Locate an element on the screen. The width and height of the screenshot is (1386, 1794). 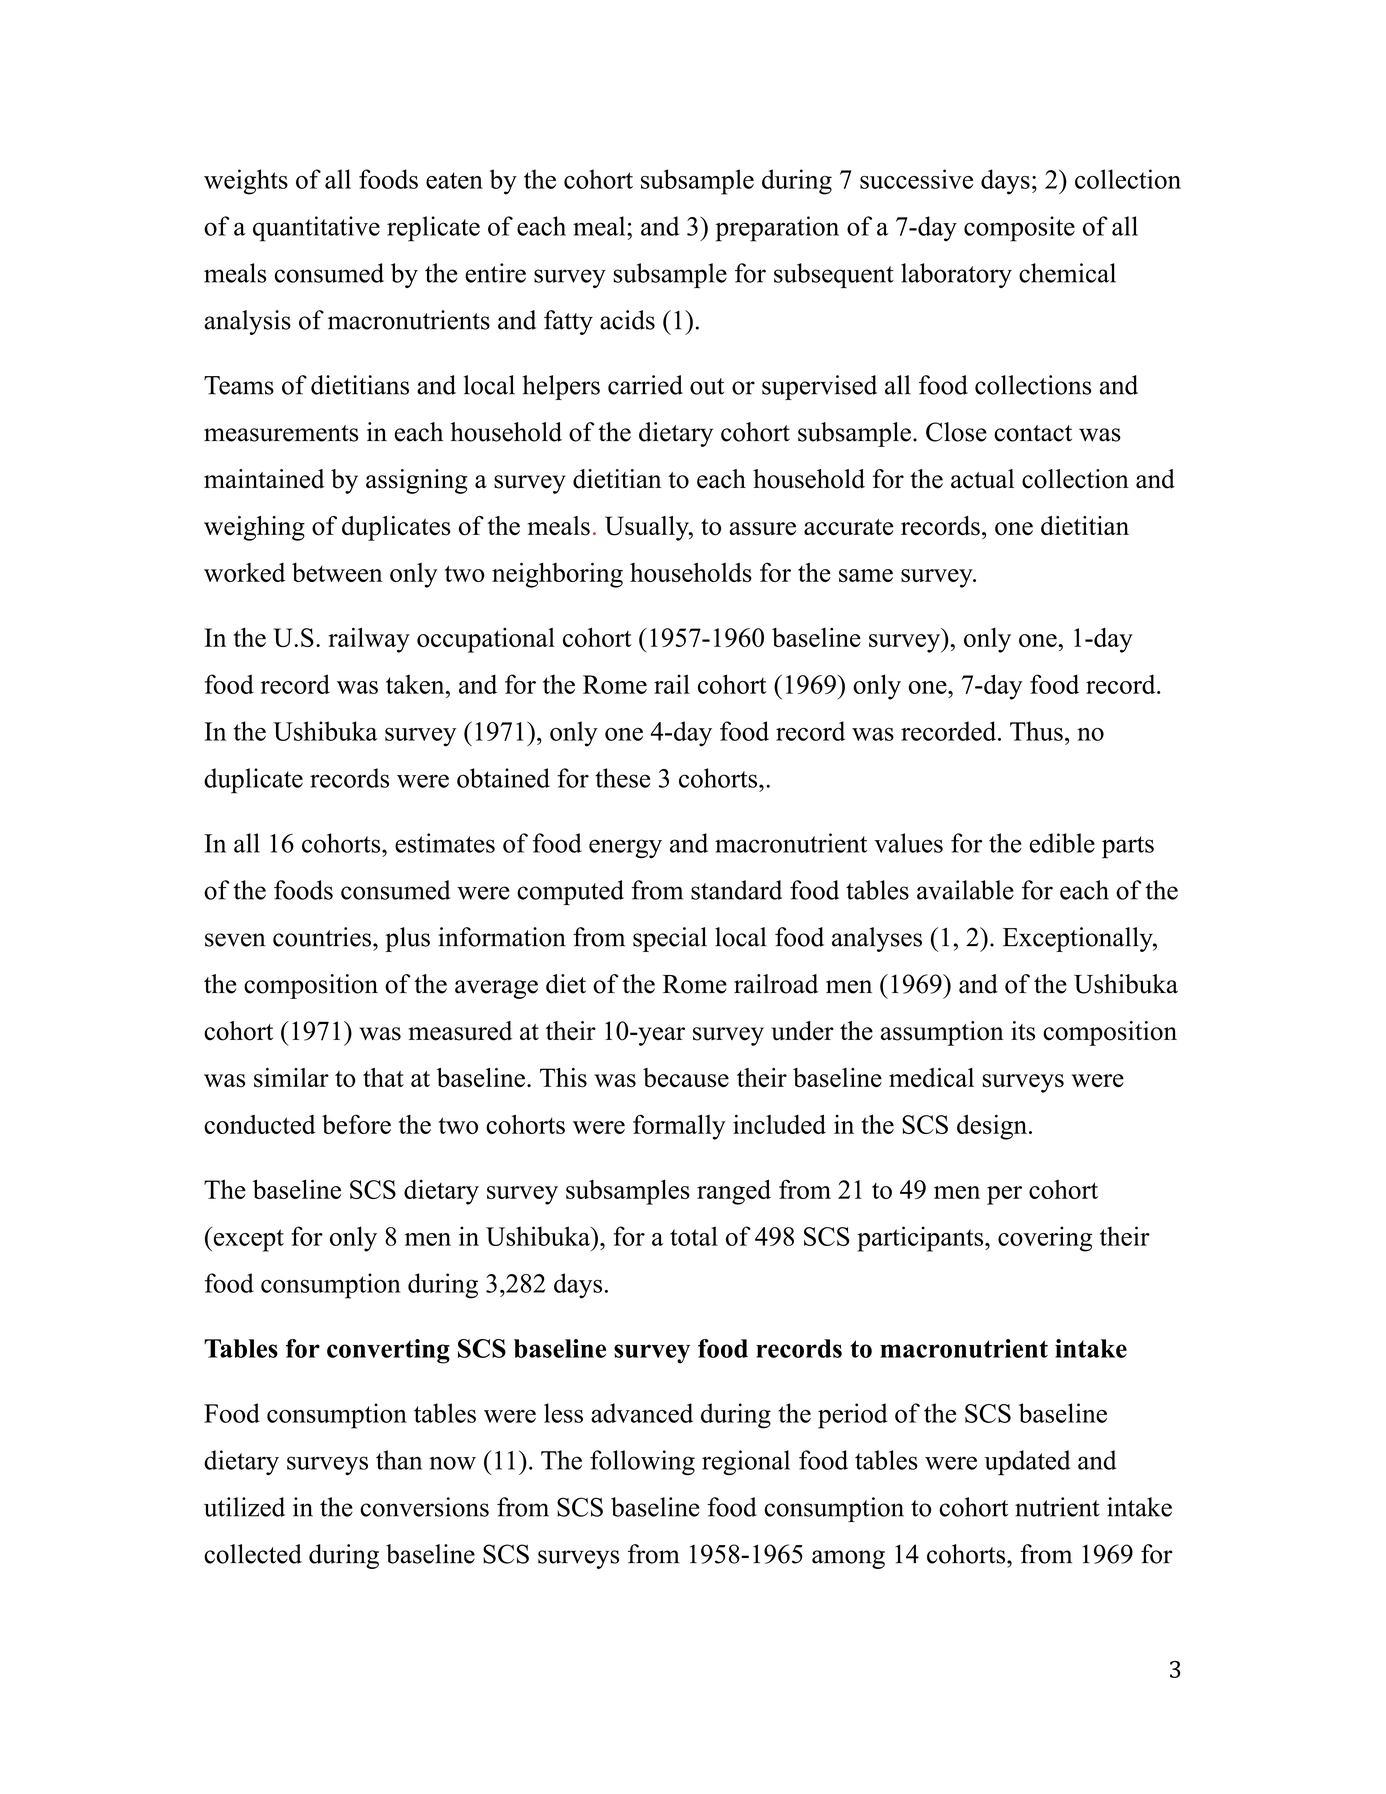
preparation is located at coordinates (777, 229).
